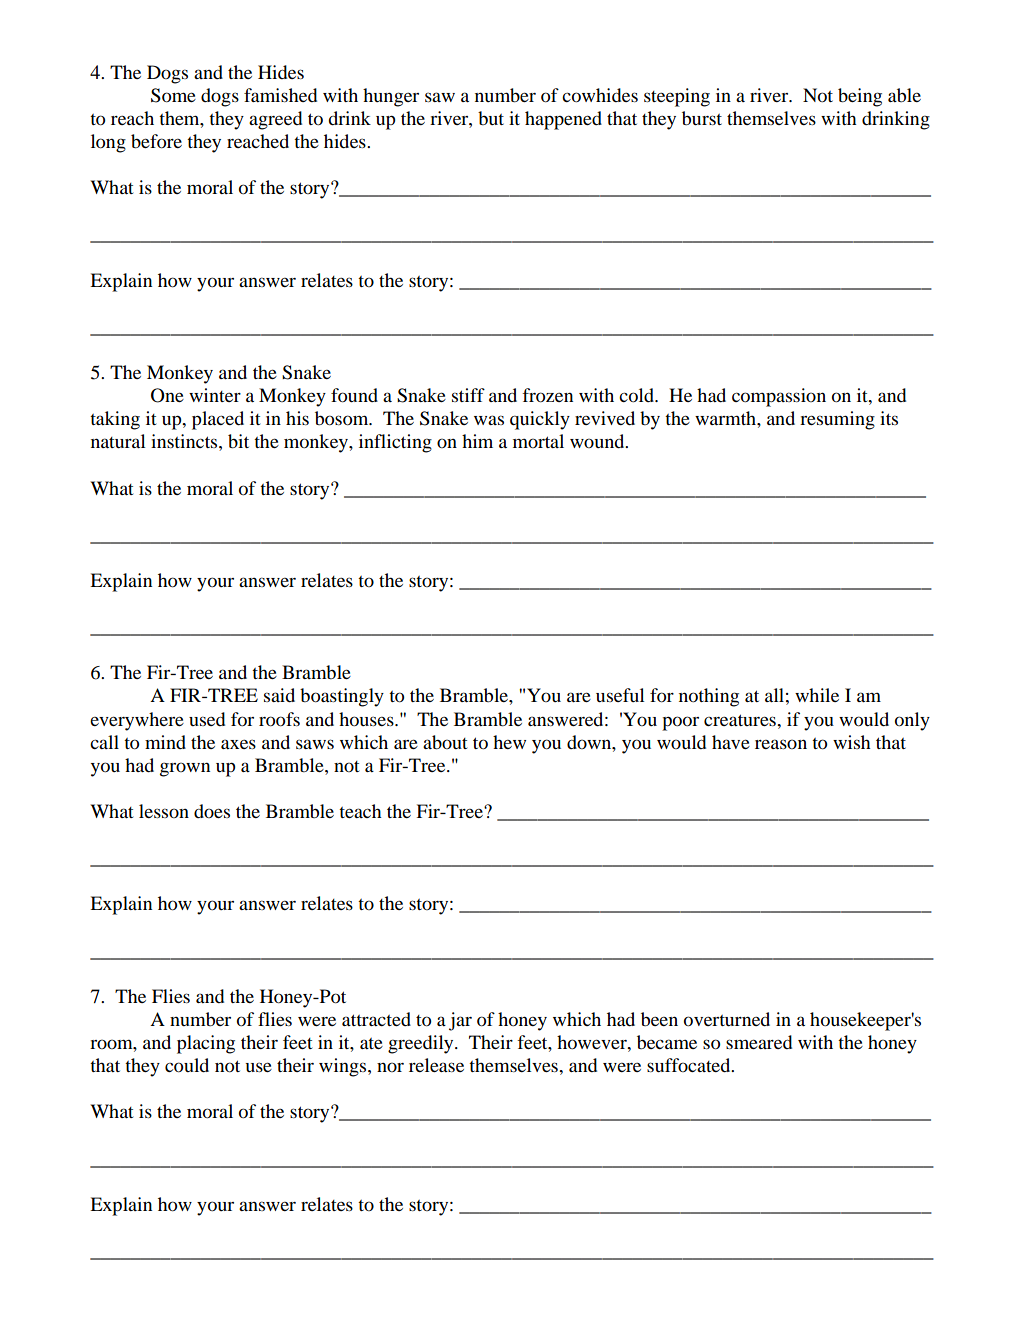 The height and width of the screenshot is (1326, 1024). I want to click on placed, so click(218, 420).
